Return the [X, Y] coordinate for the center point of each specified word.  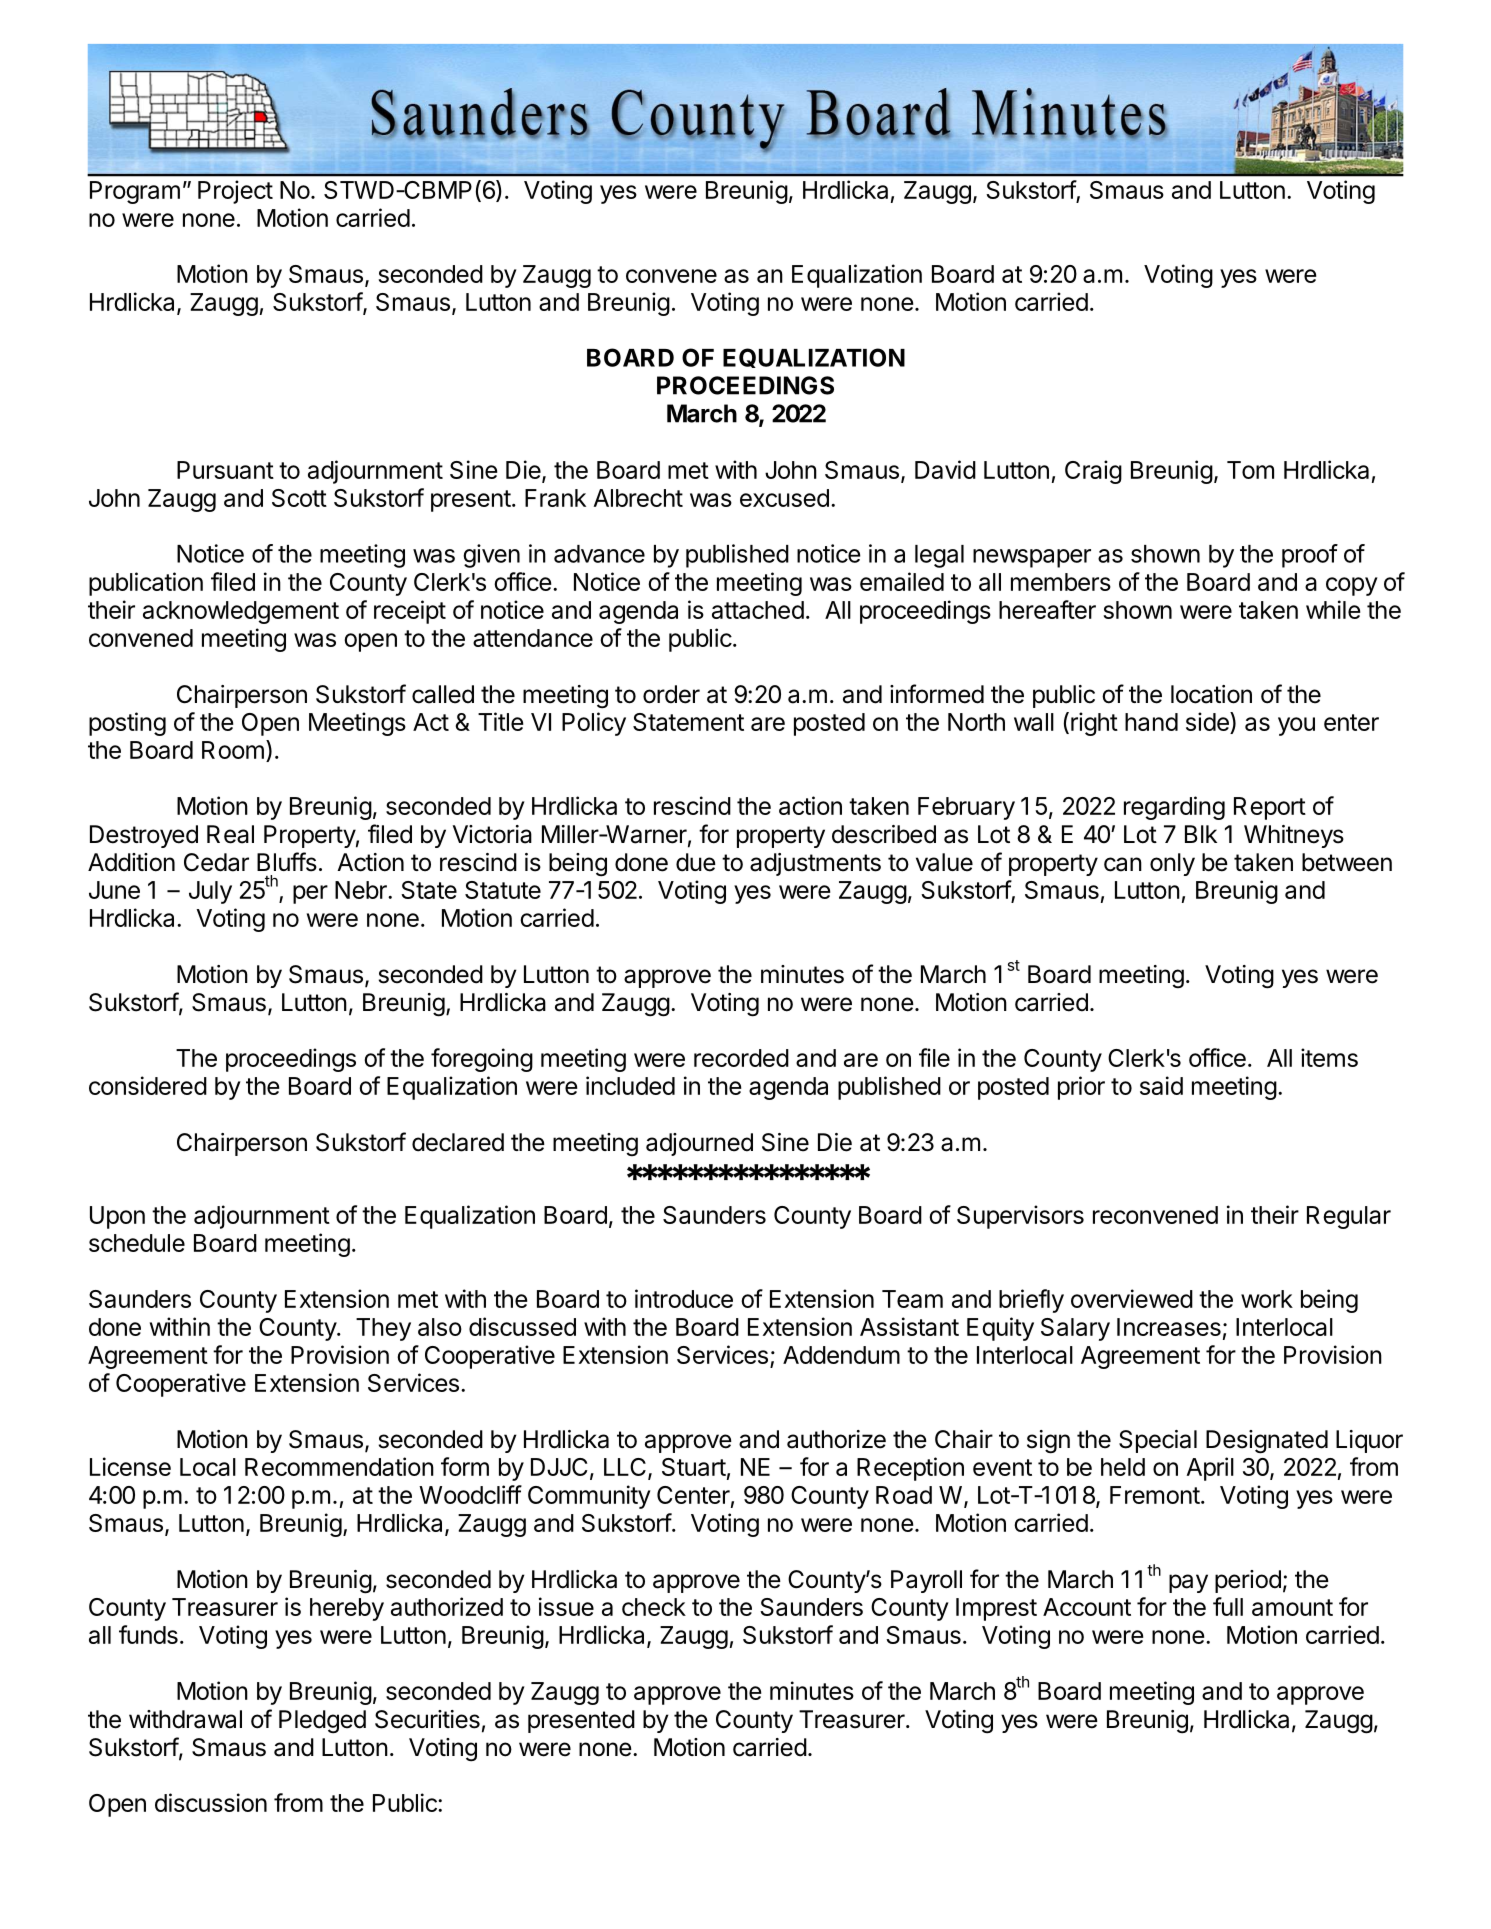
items [1329, 1057]
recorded [741, 1058]
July [210, 892]
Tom [1250, 470]
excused [784, 498]
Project [235, 192]
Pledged [322, 1722]
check [654, 1607]
